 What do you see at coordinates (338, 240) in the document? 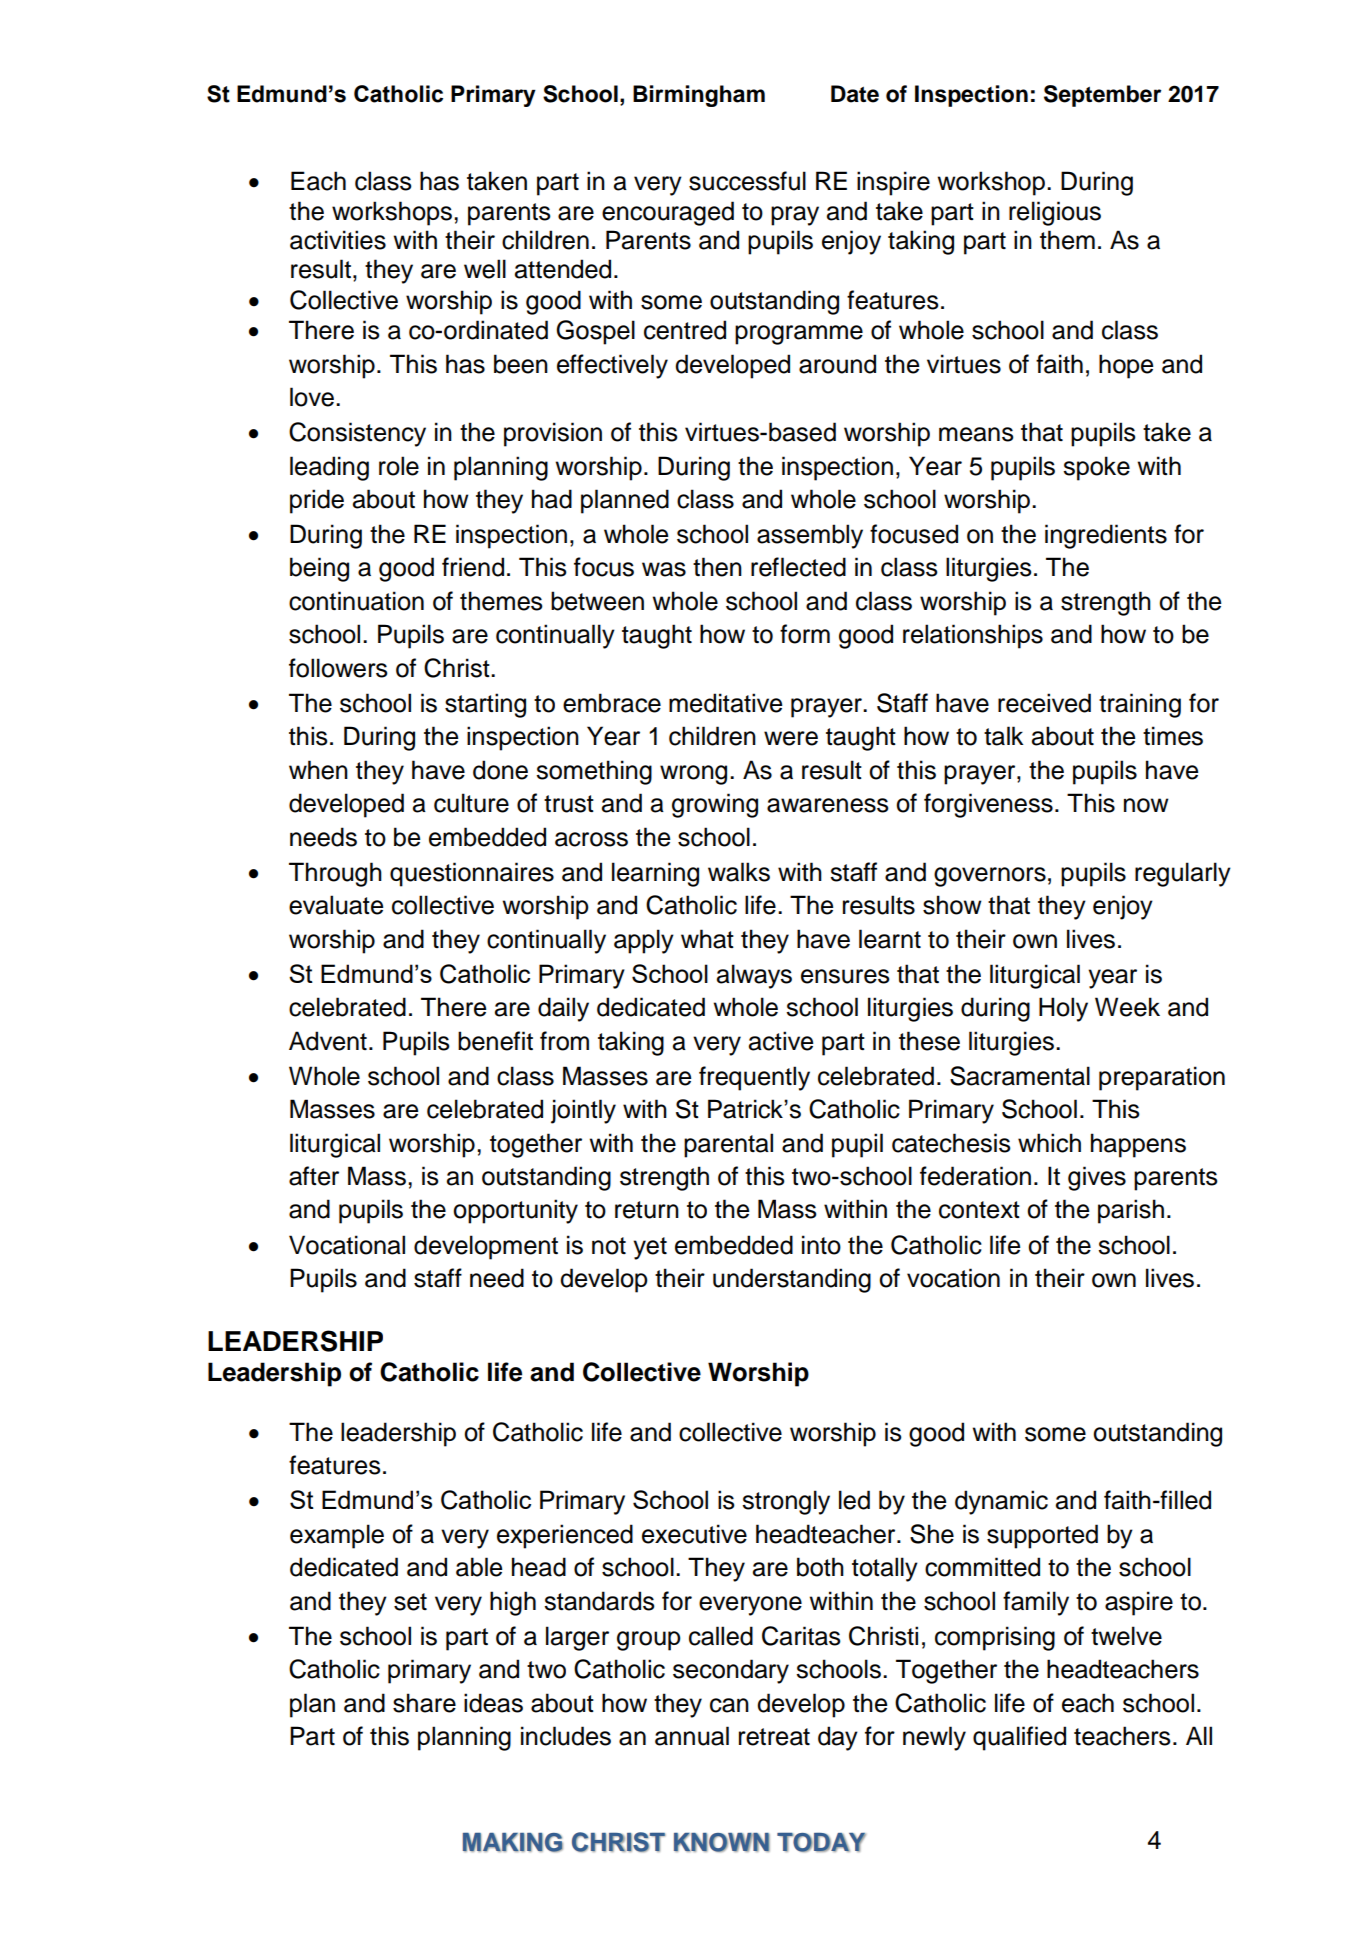
I see `activities` at bounding box center [338, 240].
